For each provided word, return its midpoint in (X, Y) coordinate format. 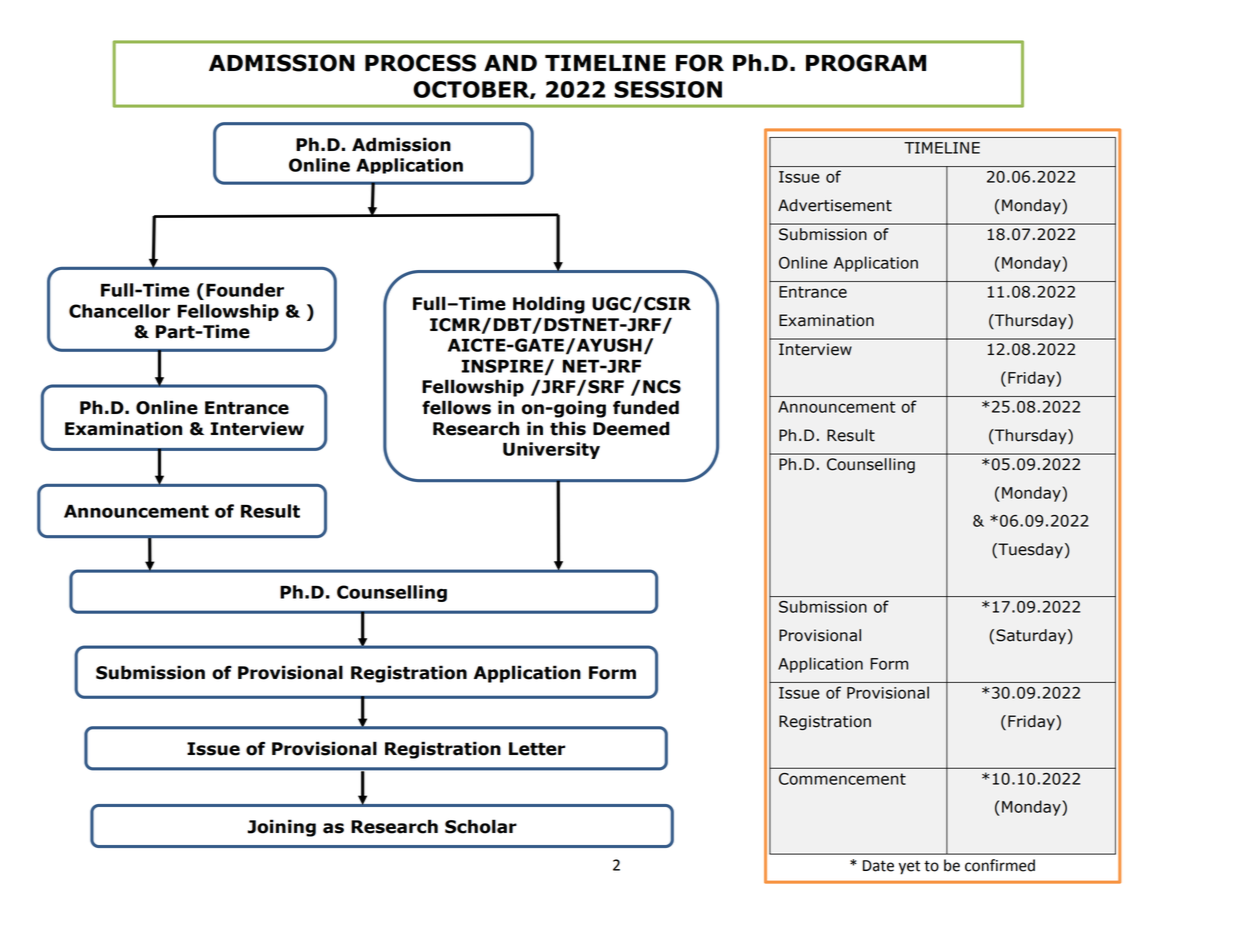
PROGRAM (866, 63)
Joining (281, 828)
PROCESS (420, 63)
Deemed (631, 428)
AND (510, 63)
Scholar (481, 826)
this (568, 428)
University (551, 450)
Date (878, 866)
